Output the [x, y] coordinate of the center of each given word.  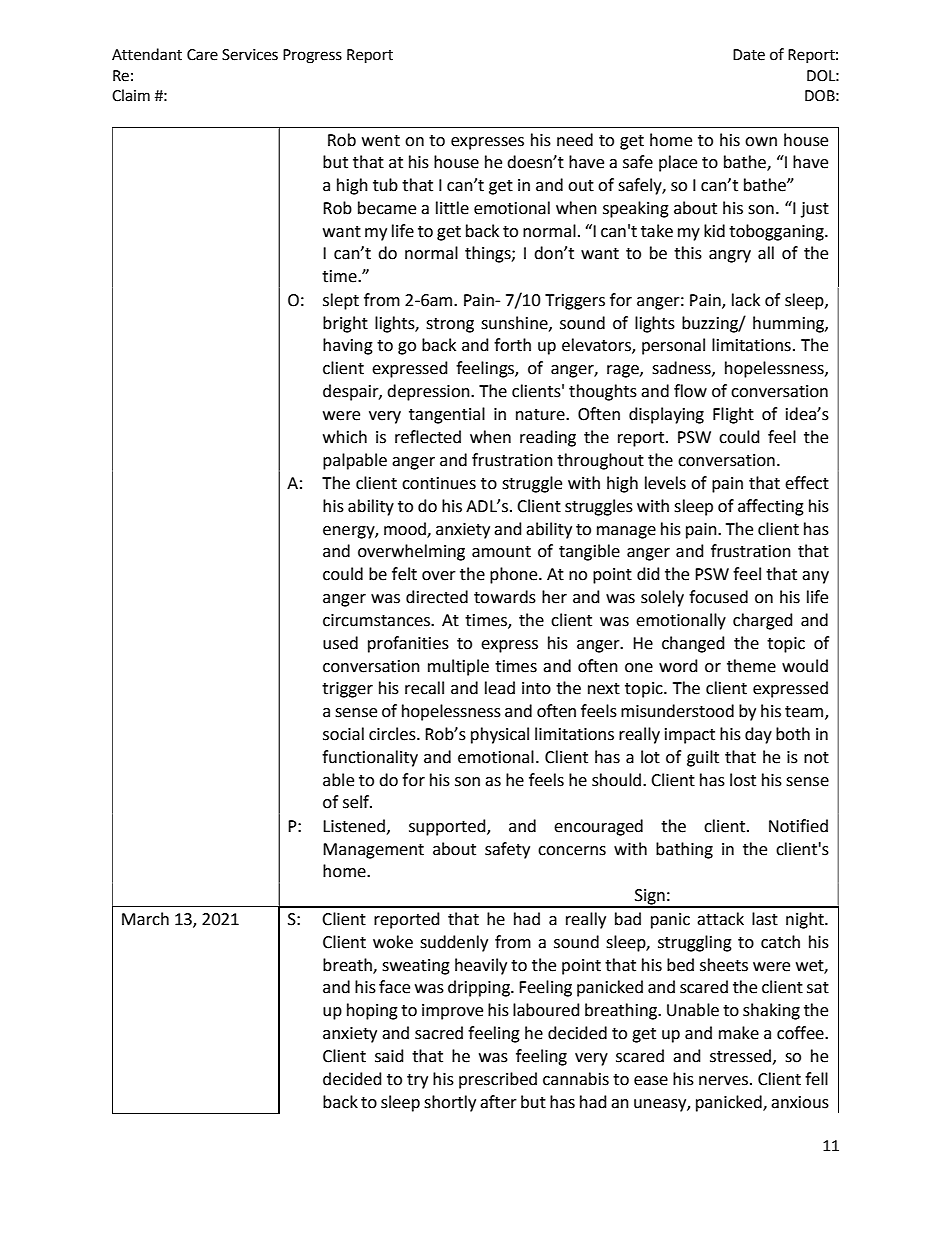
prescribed [498, 1080]
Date [749, 55]
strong [450, 325]
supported [448, 827]
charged [763, 621]
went [381, 141]
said [389, 1056]
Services [250, 55]
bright [345, 324]
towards [505, 597]
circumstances [377, 620]
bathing [684, 850]
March [145, 919]
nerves [723, 1081]
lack [746, 300]
